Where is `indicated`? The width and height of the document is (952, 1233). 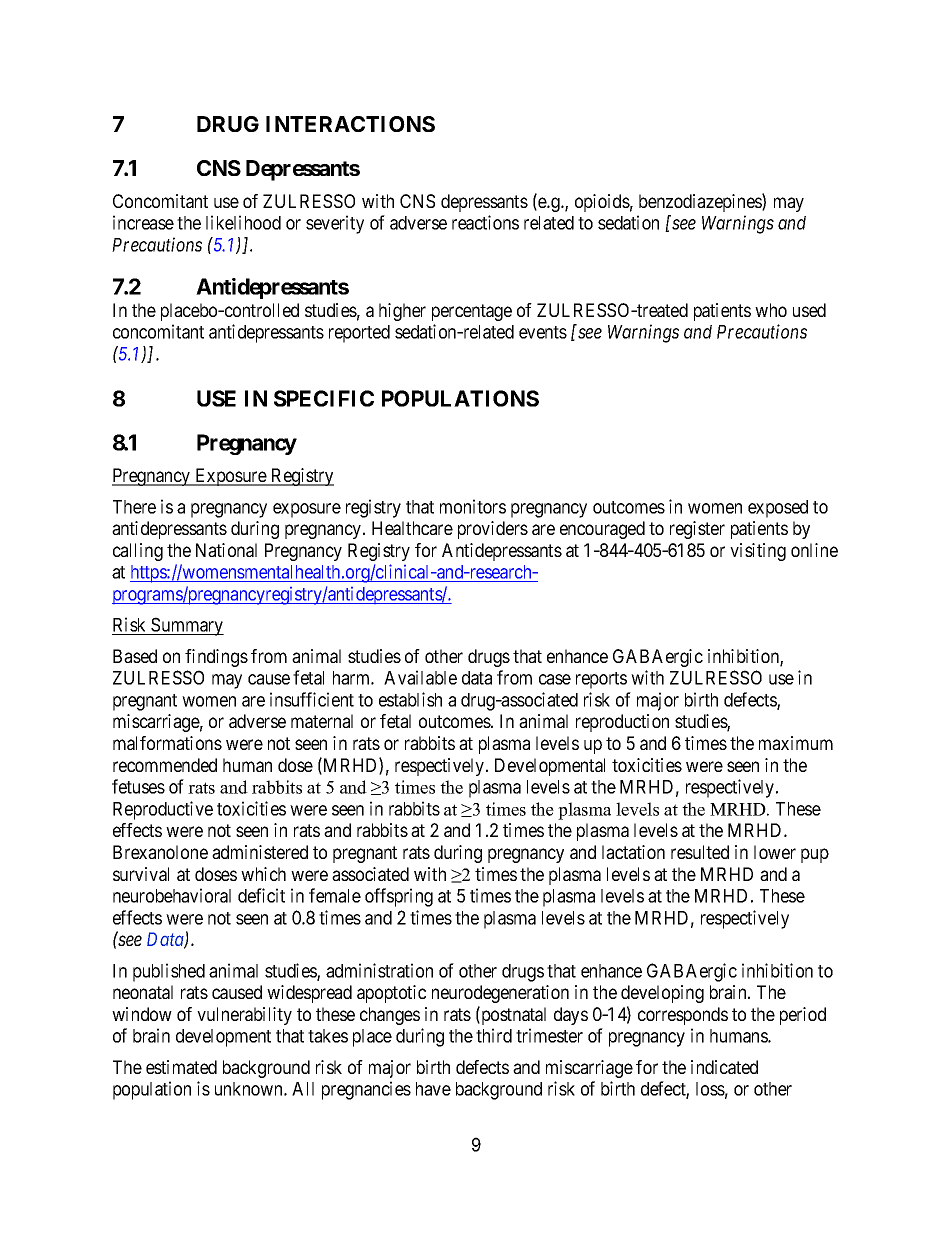
indicated is located at coordinates (724, 1067).
